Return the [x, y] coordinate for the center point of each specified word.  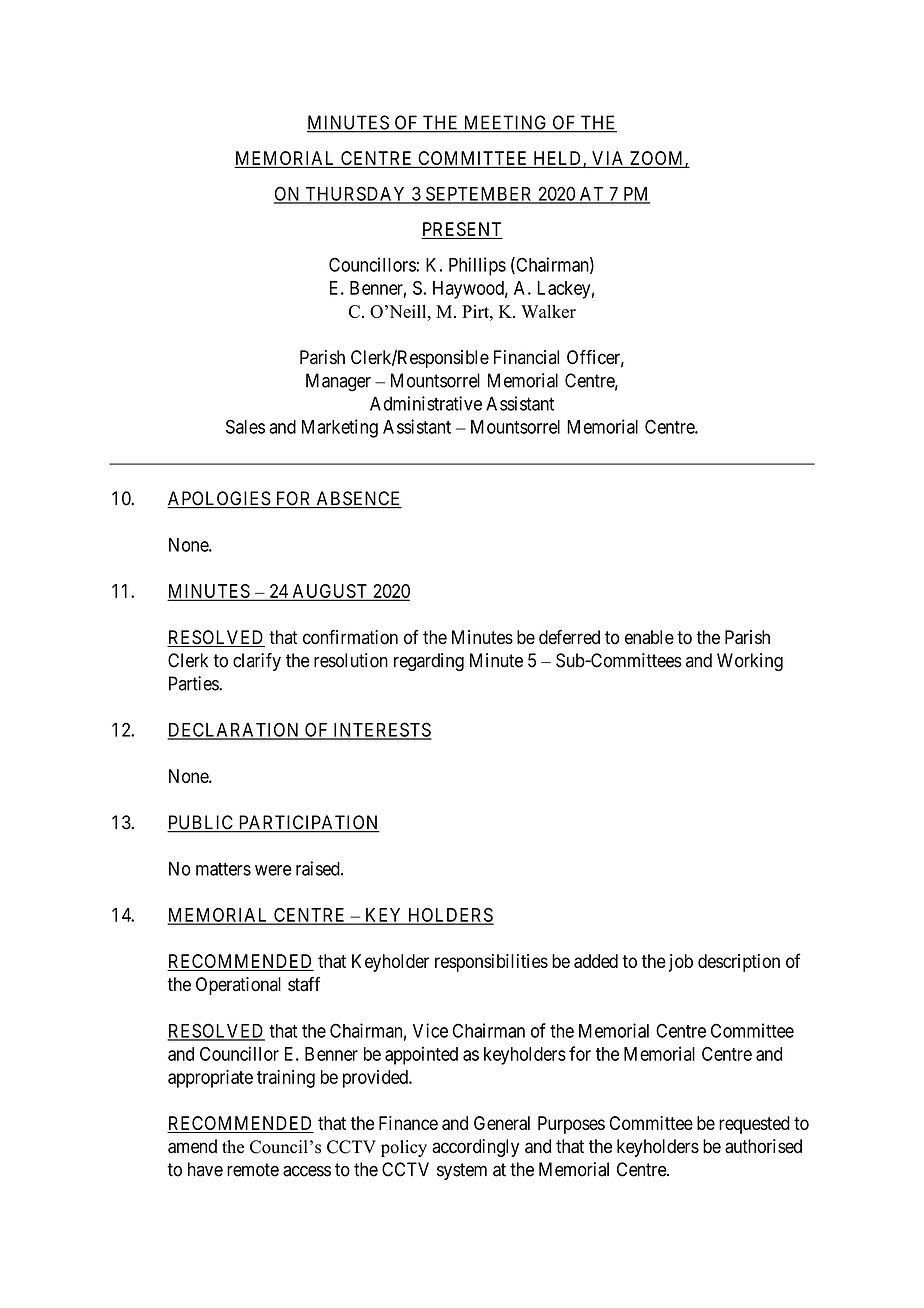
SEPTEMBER [479, 194]
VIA [607, 158]
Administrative [426, 403]
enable [649, 637]
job [681, 963]
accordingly [475, 1148]
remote [253, 1170]
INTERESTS [381, 730]
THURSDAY [356, 194]
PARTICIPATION [308, 823]
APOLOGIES [219, 499]
